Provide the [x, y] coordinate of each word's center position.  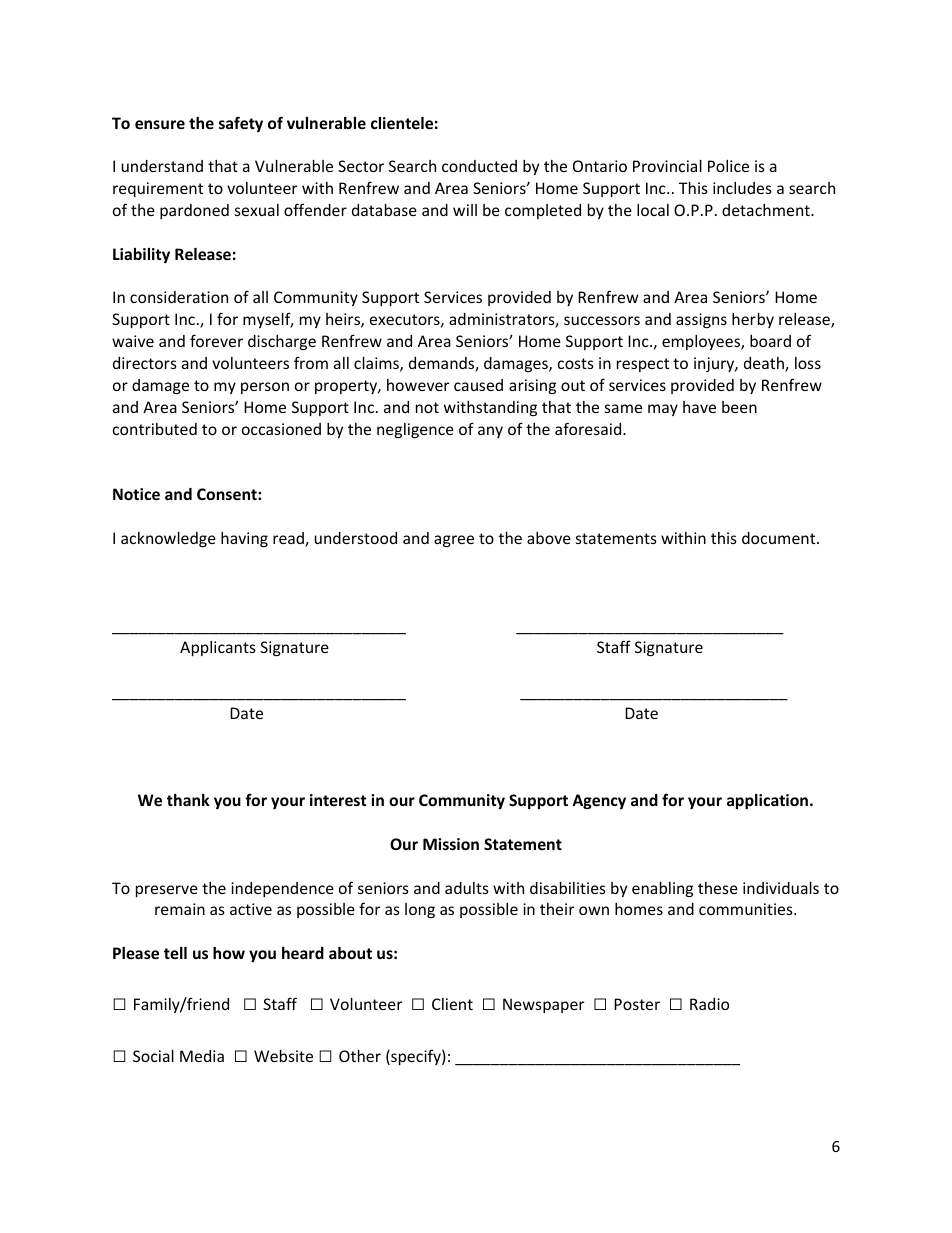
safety [241, 124]
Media [202, 1056]
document [780, 538]
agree [454, 541]
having [244, 539]
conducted [479, 166]
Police [728, 166]
